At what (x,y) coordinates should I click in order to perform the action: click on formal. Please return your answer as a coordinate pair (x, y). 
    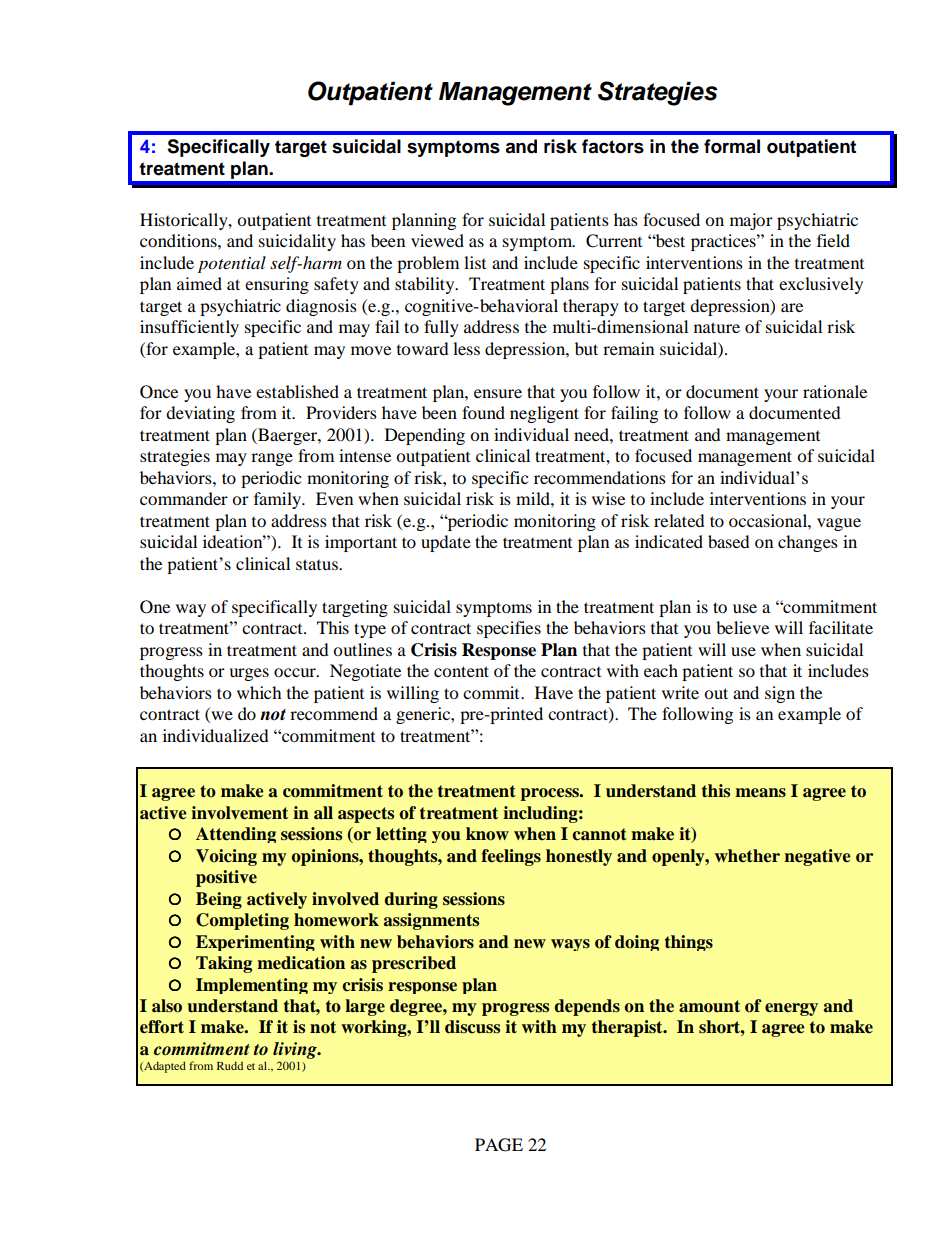
    Looking at the image, I should click on (732, 146).
